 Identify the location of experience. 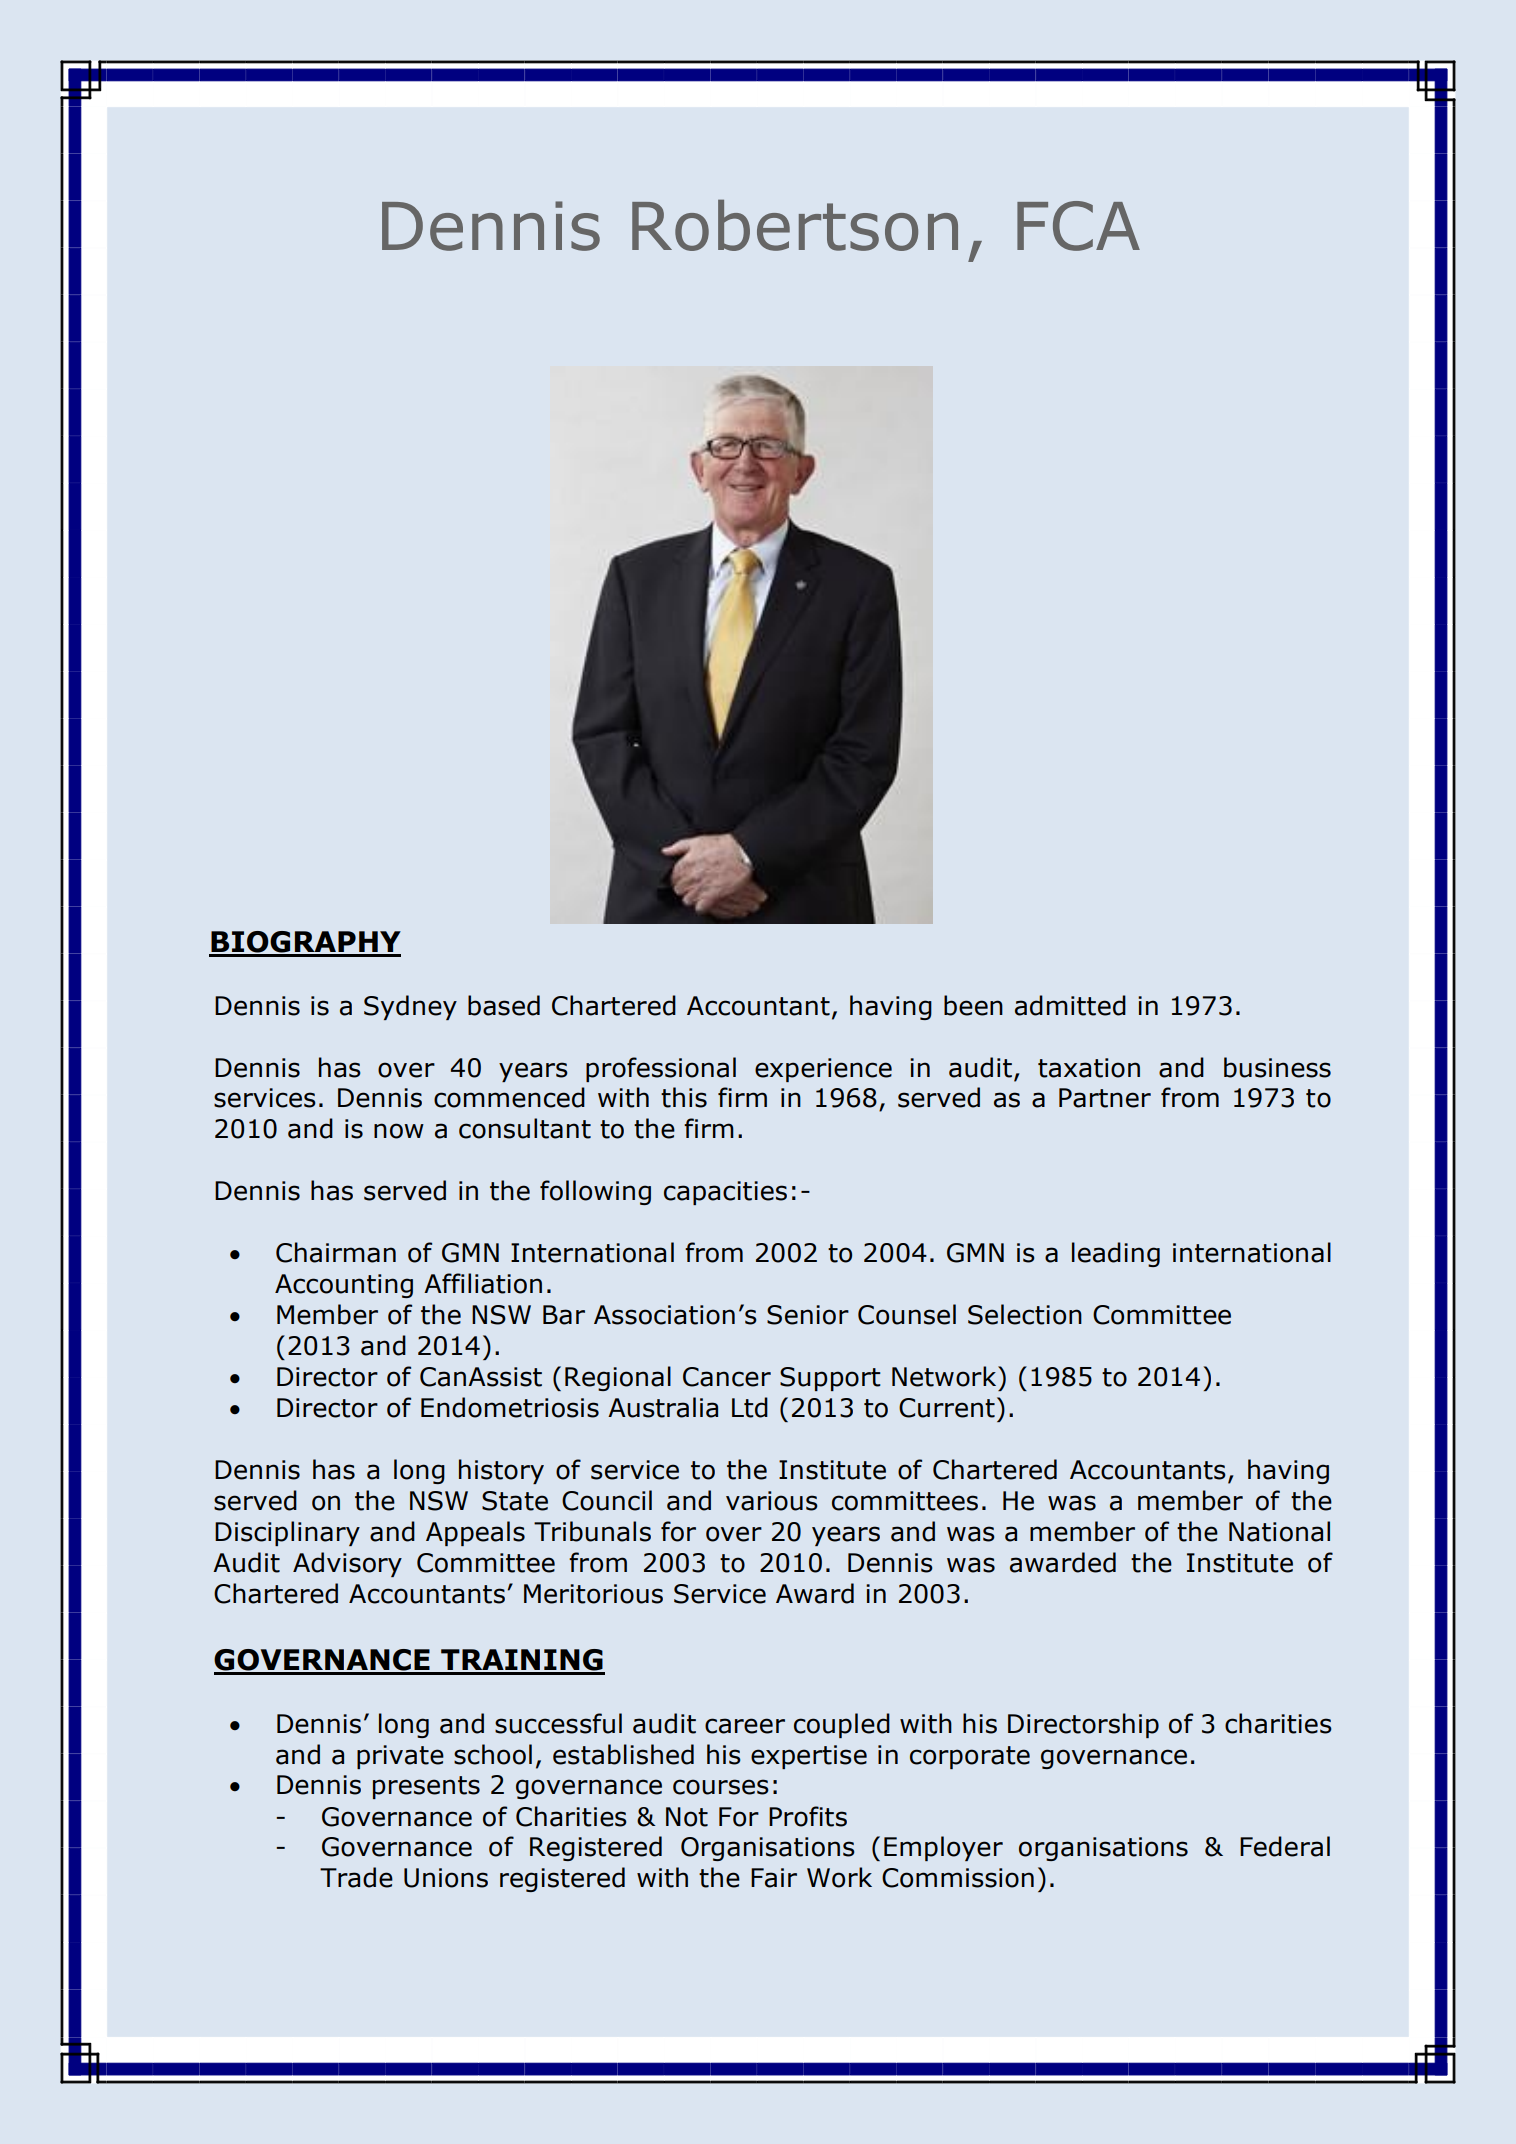
(823, 1070).
